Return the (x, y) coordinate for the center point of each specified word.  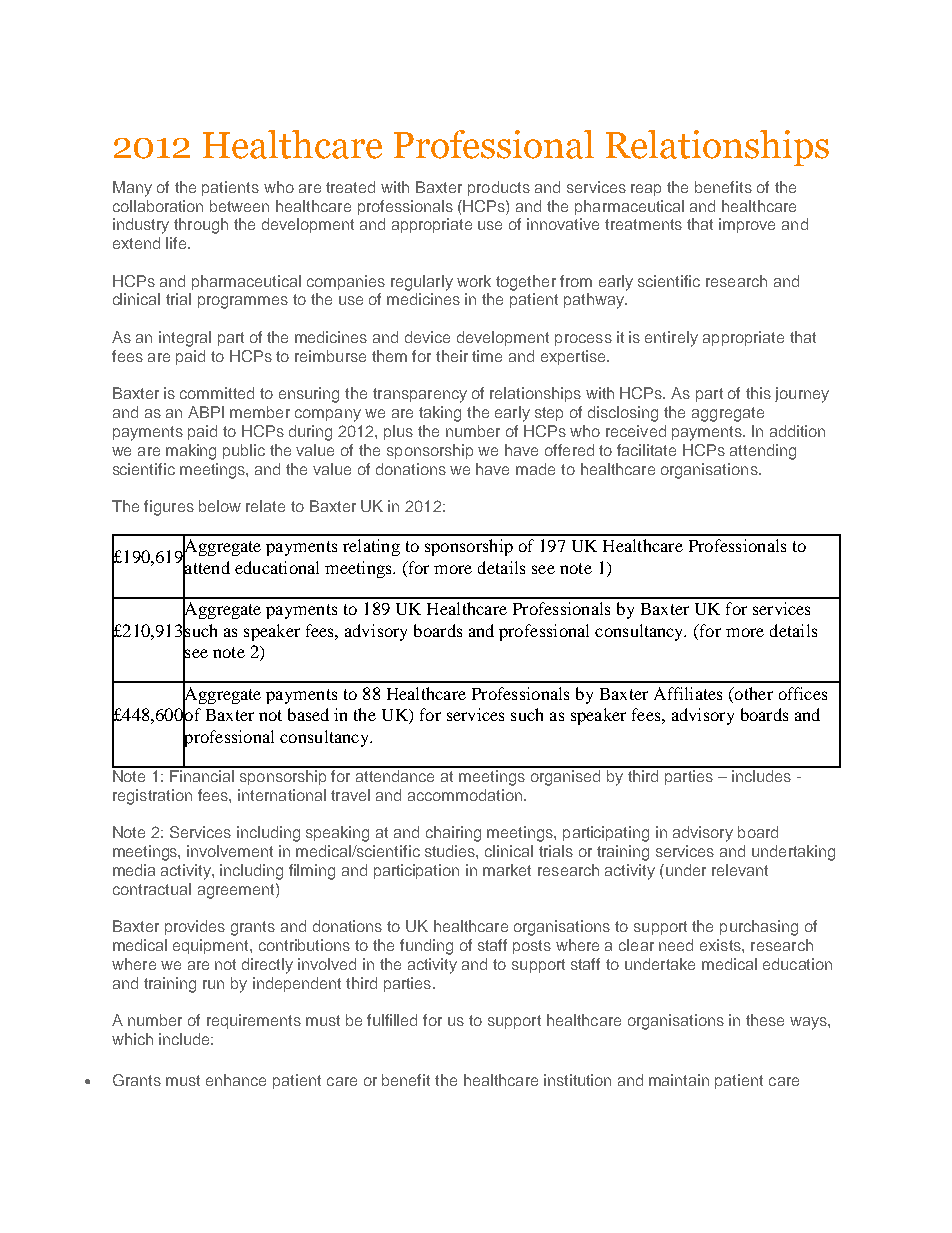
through (201, 226)
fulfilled (392, 1020)
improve (747, 225)
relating (371, 547)
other (752, 693)
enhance (236, 1080)
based (308, 714)
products (499, 188)
